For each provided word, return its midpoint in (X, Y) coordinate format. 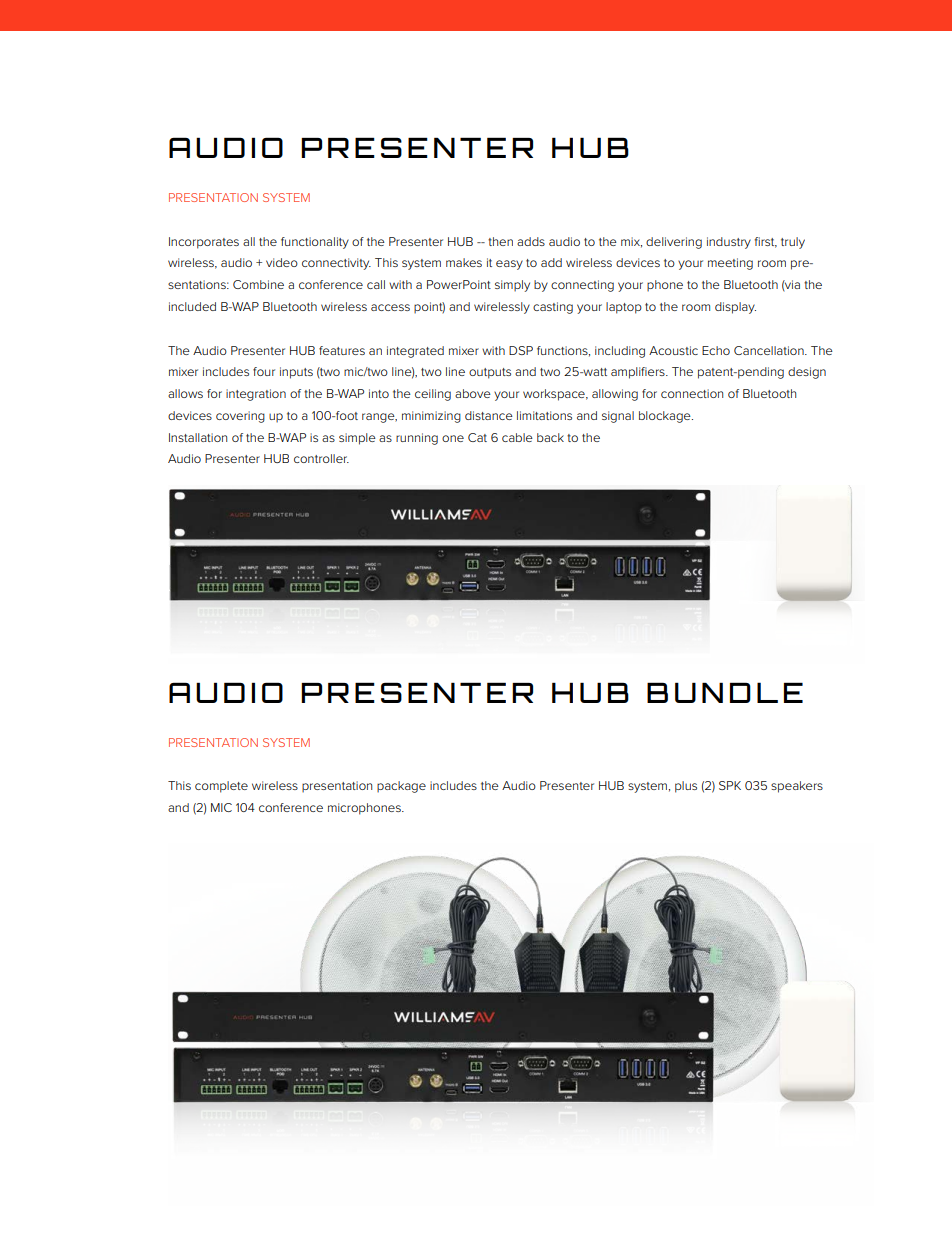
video (282, 262)
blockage (666, 417)
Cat (477, 437)
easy (509, 265)
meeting (730, 264)
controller (321, 458)
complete (221, 787)
